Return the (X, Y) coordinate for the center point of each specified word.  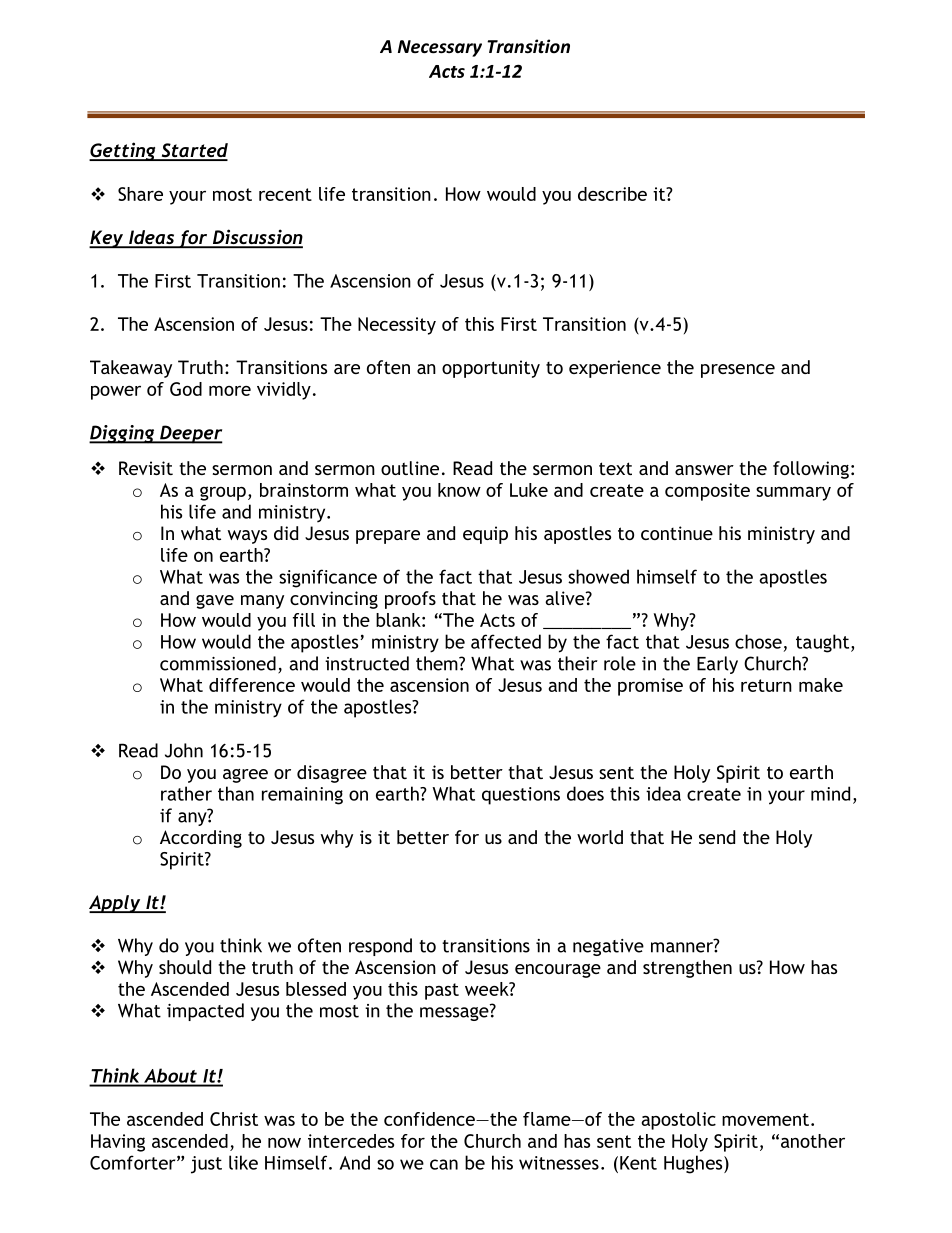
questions (521, 796)
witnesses (559, 1163)
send (717, 837)
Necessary (440, 48)
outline (410, 468)
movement (765, 1119)
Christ (234, 1119)
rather (186, 793)
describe (612, 194)
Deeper (190, 434)
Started (193, 151)
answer (704, 470)
